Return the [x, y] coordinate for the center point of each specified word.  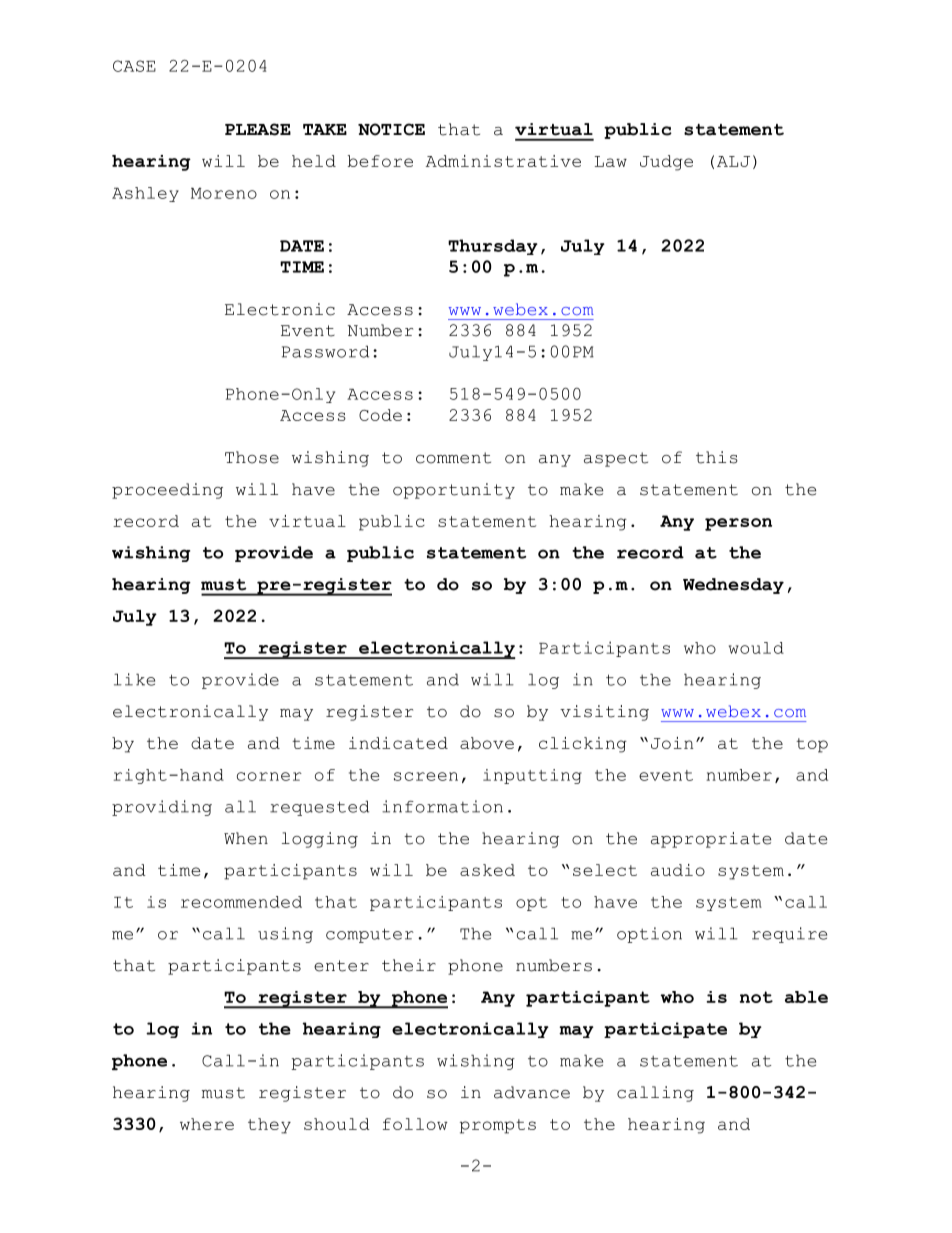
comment [453, 458]
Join [672, 743]
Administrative [503, 161]
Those [252, 457]
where [207, 1124]
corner [269, 776]
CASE [134, 66]
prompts [498, 1126]
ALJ [733, 161]
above [487, 743]
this [717, 457]
